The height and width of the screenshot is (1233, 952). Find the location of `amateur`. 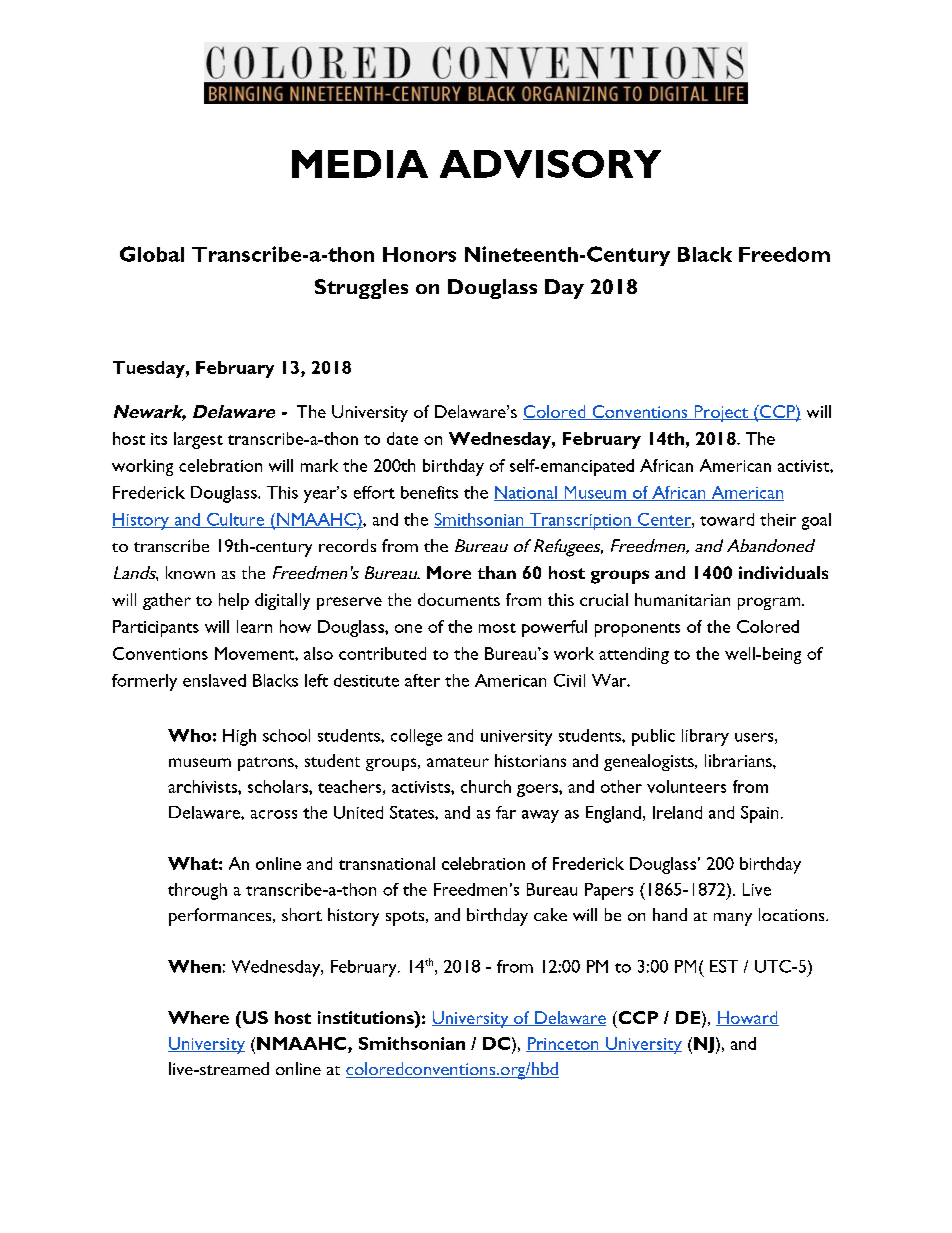

amateur is located at coordinates (458, 762).
